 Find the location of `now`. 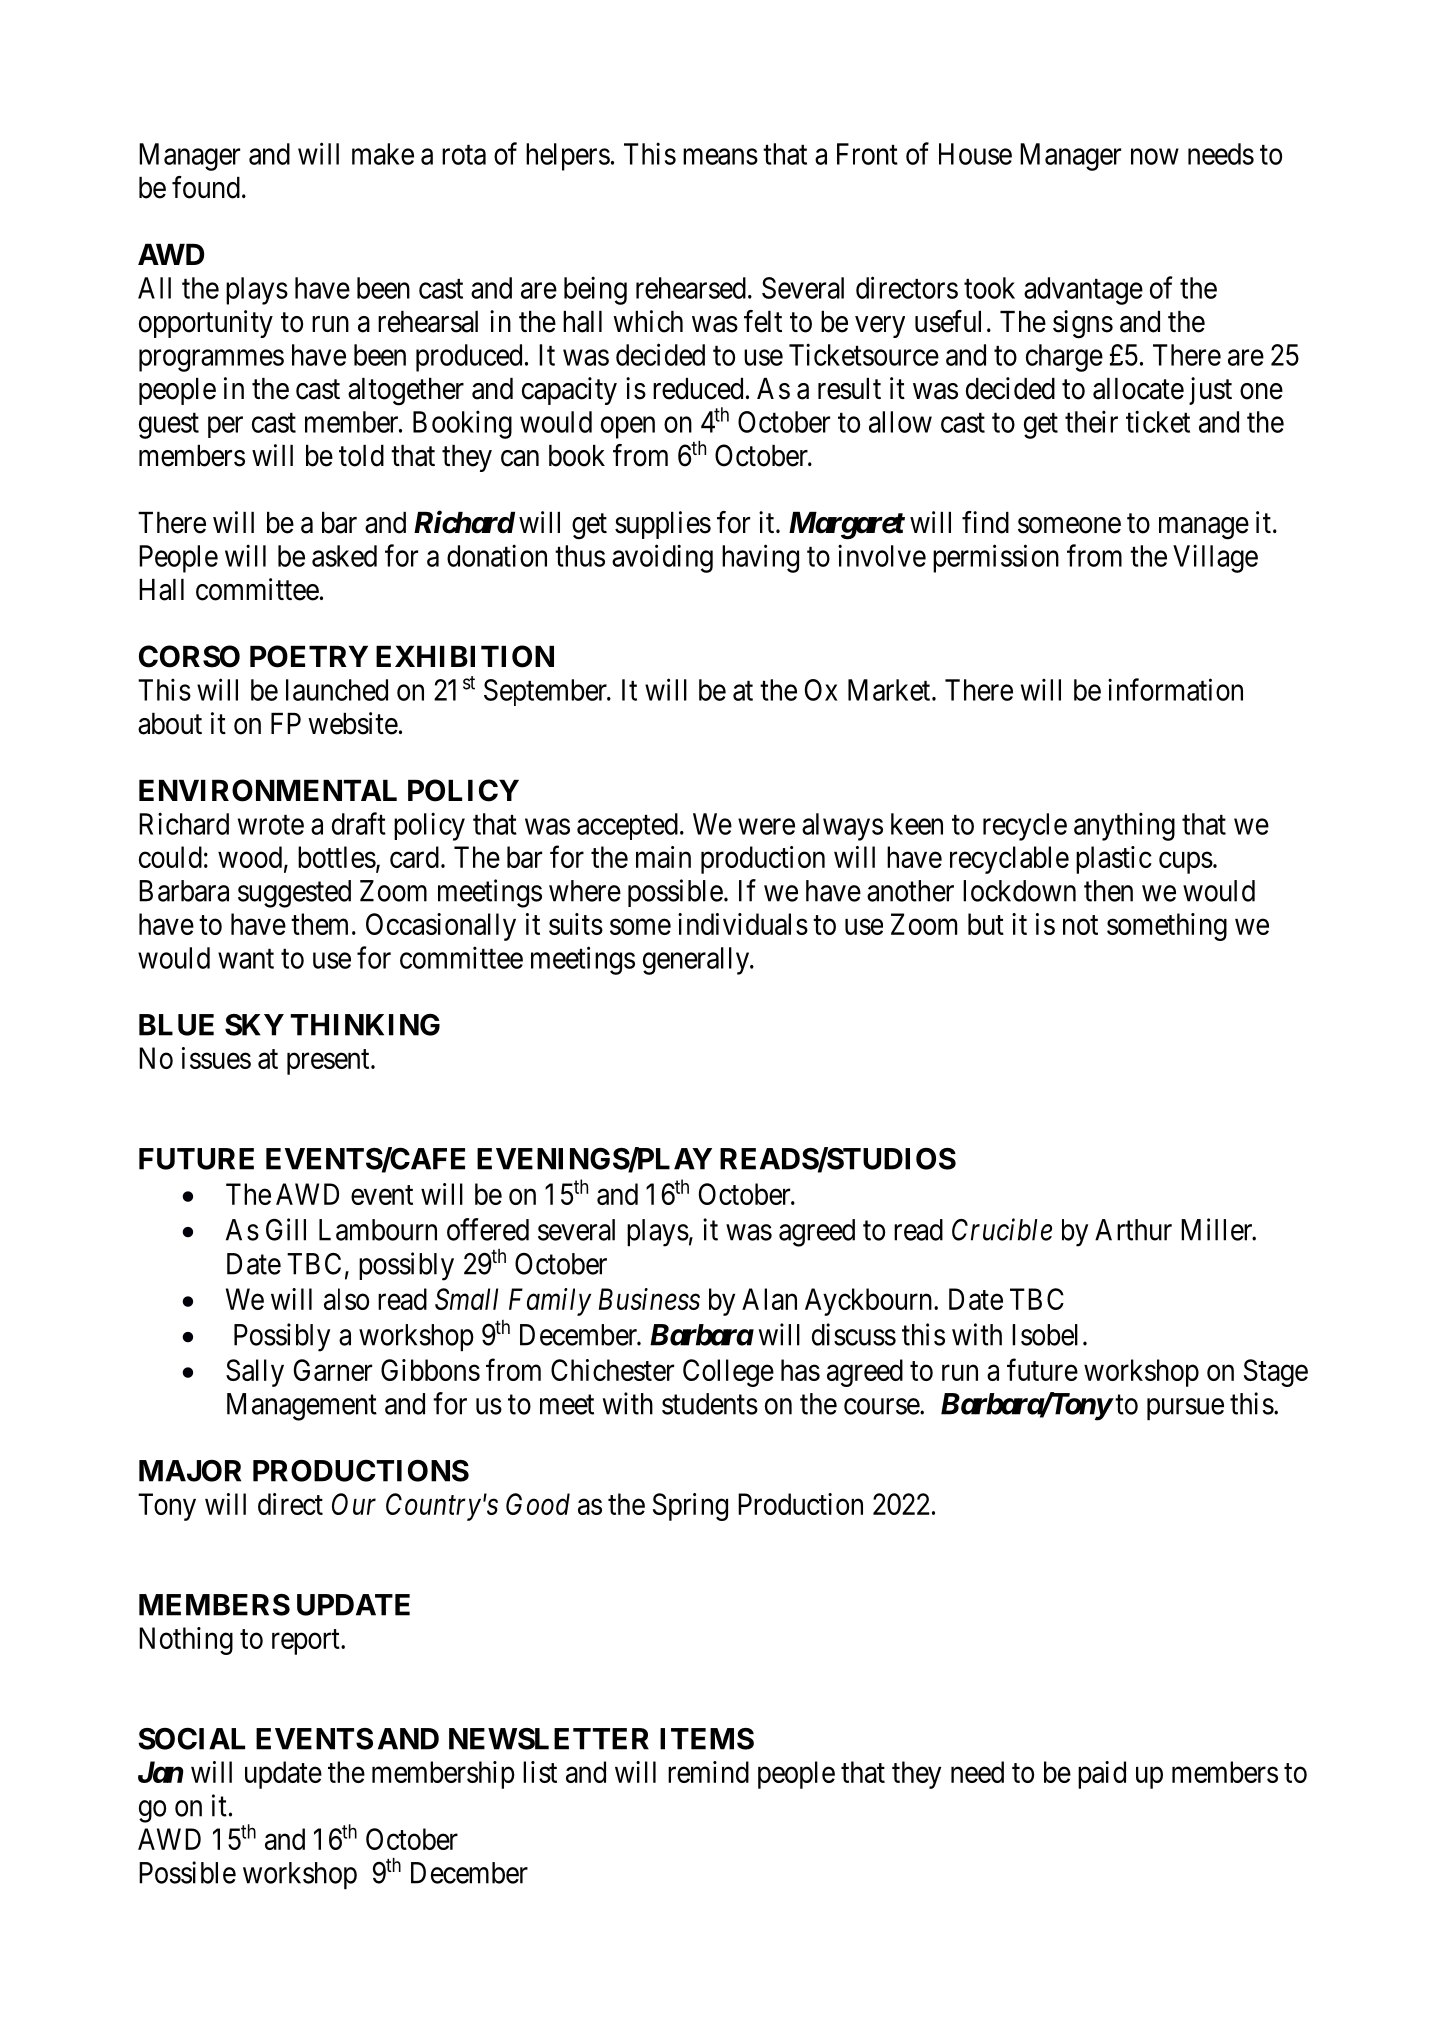

now is located at coordinates (1155, 157).
